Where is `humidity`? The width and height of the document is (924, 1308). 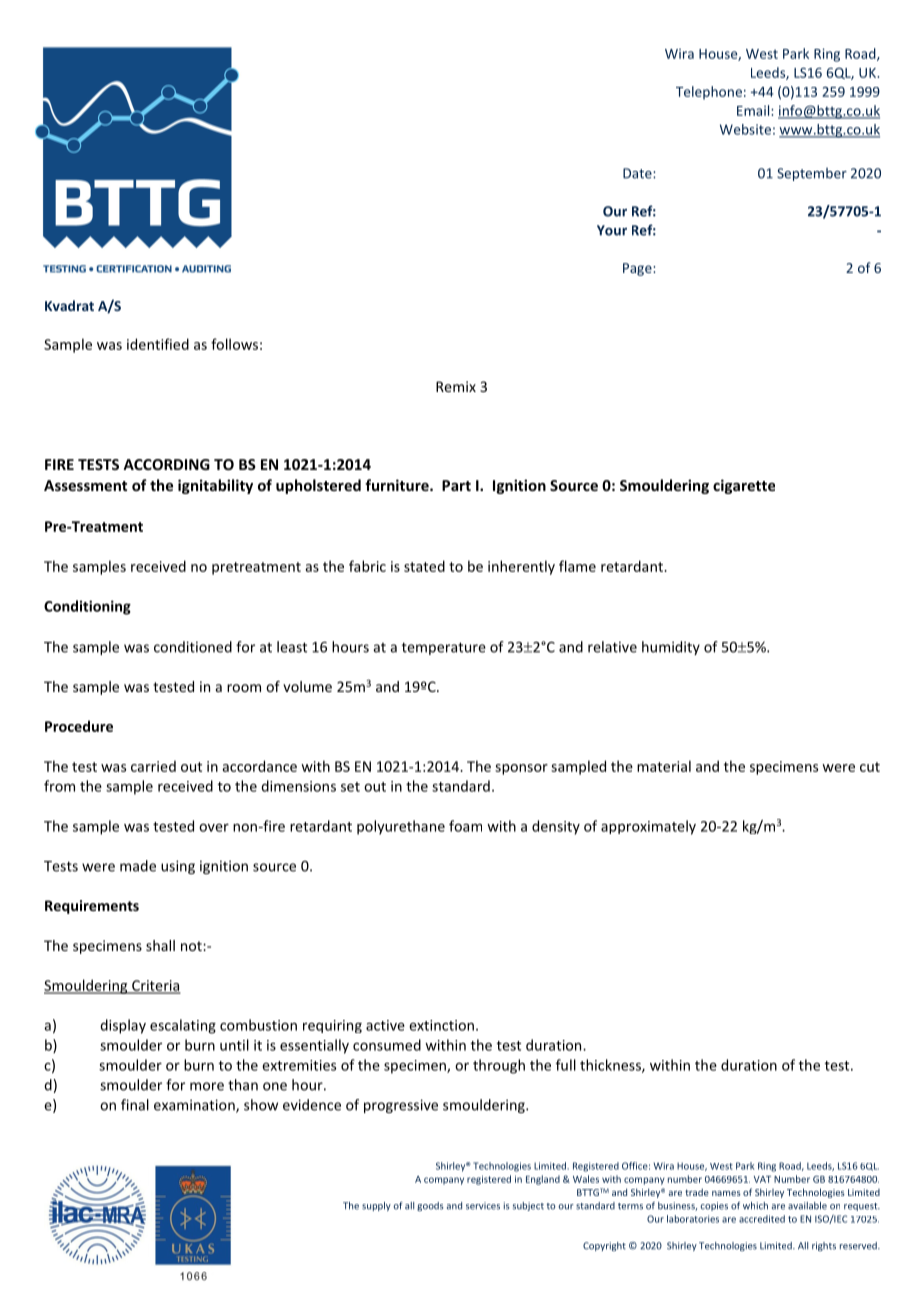 humidity is located at coordinates (671, 648).
